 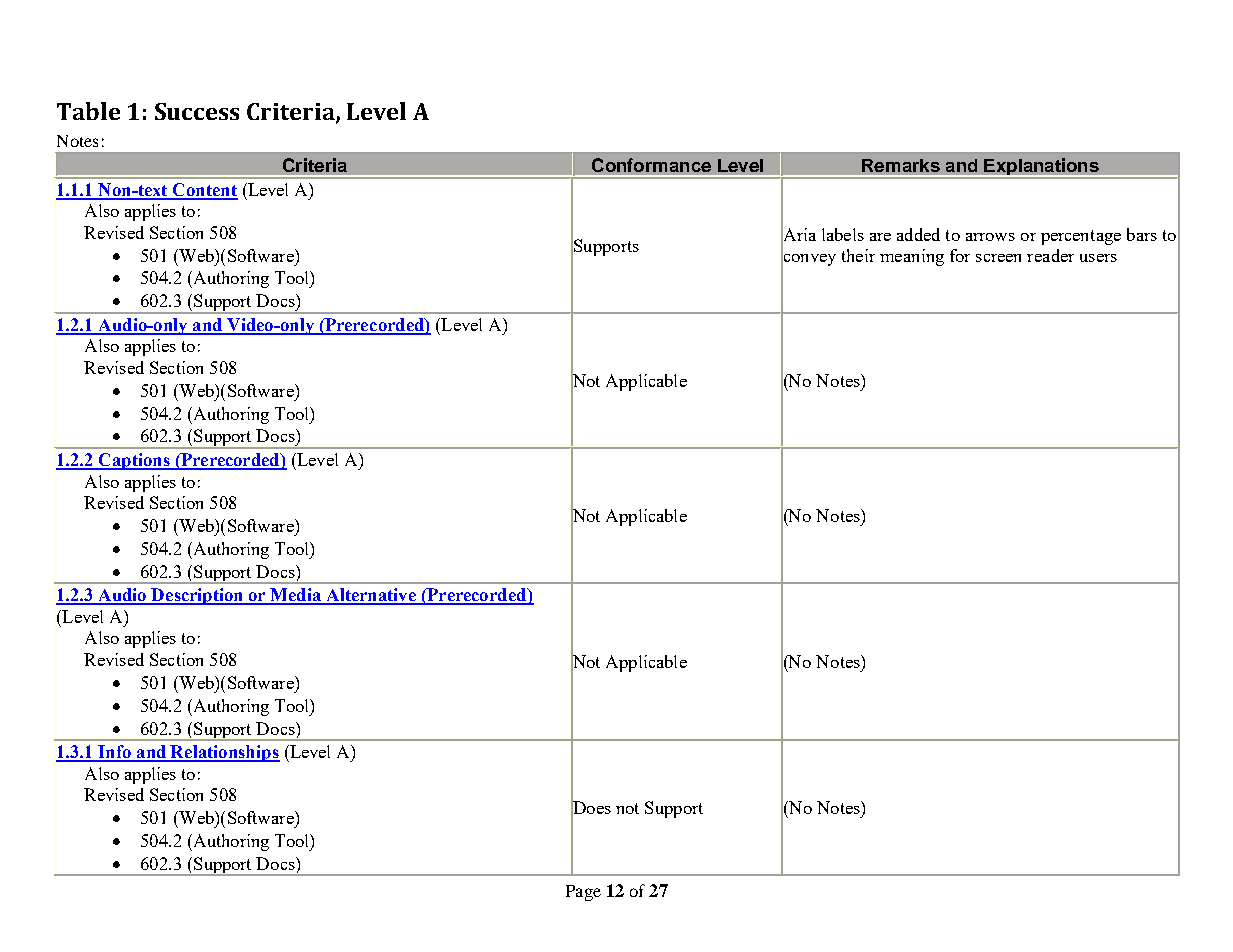 I want to click on Relationships, so click(x=224, y=753).
